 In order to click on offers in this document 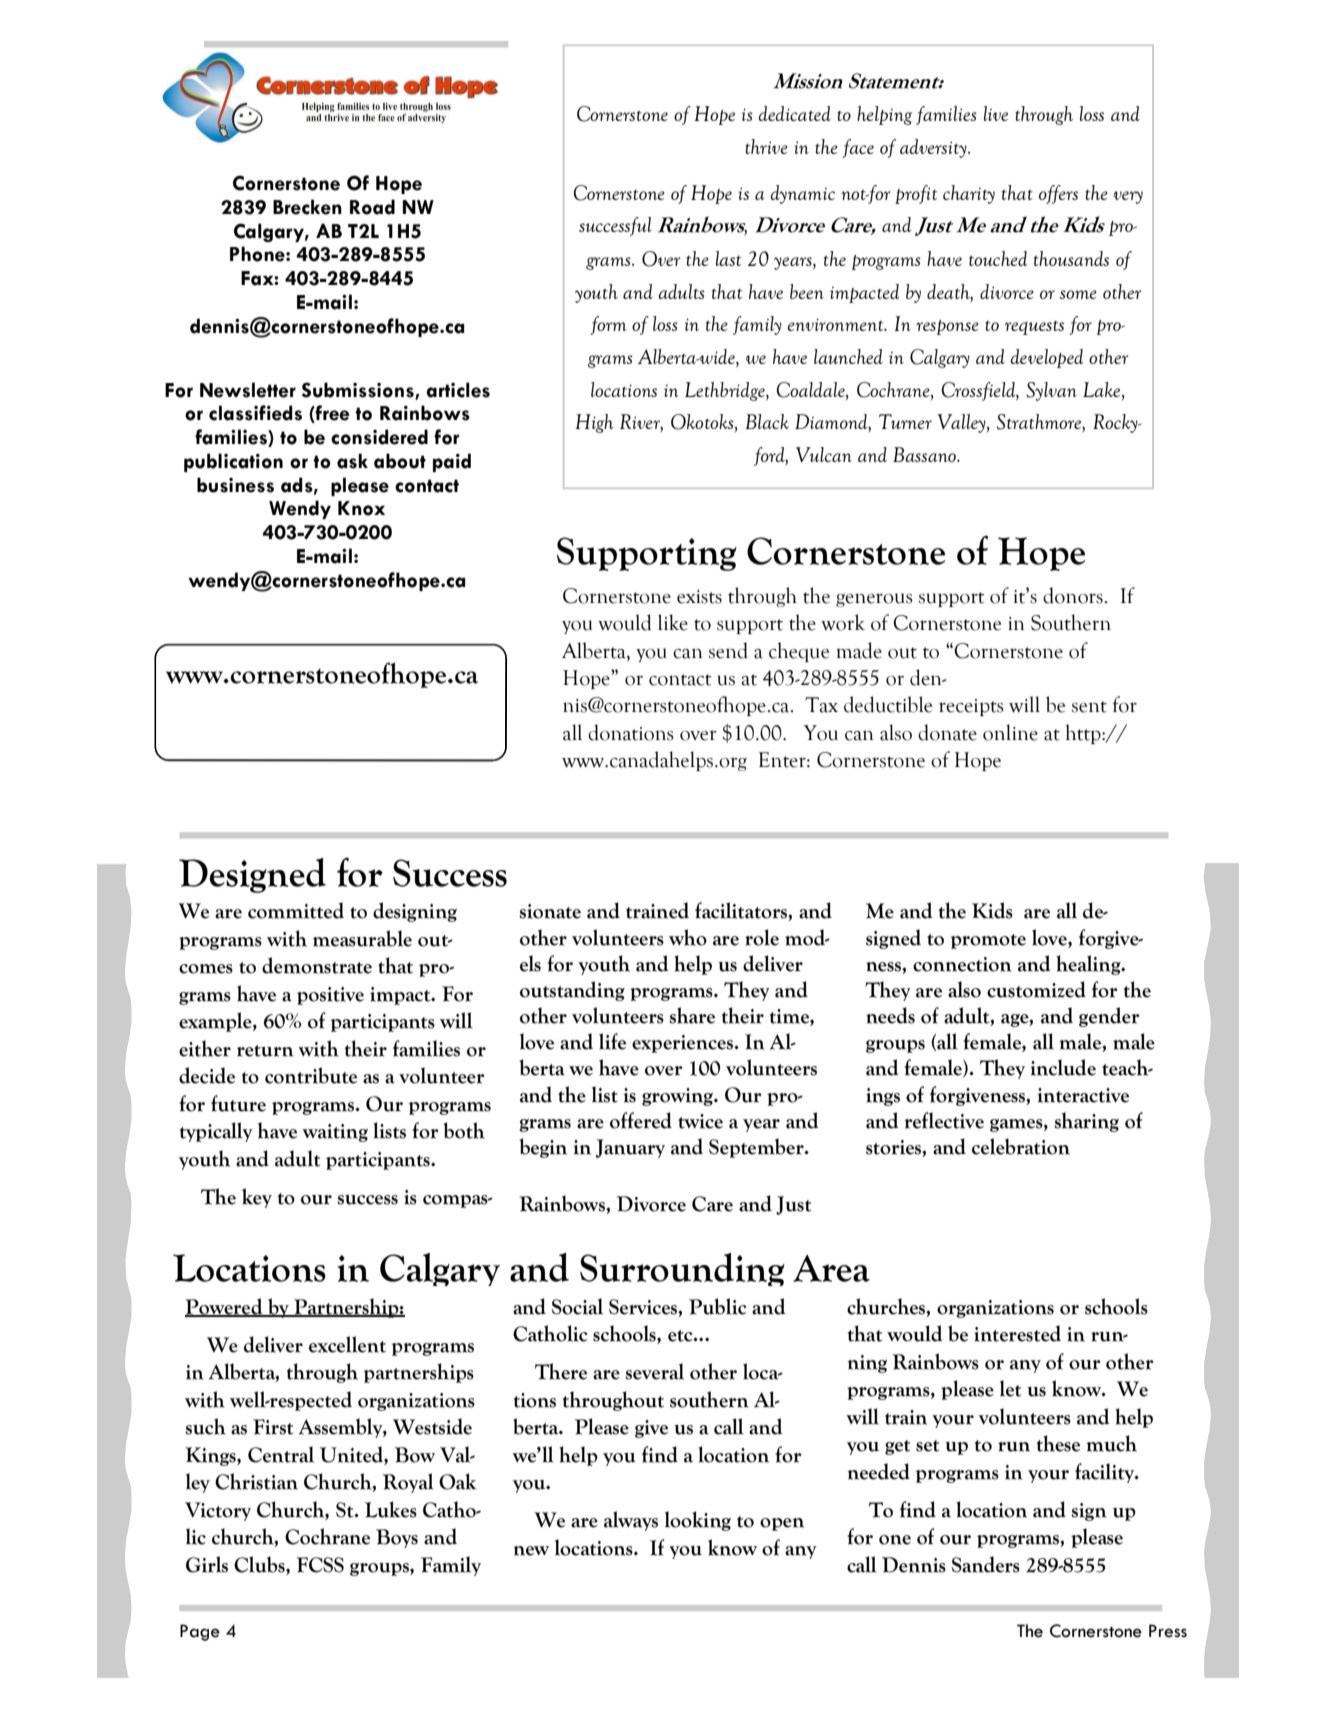, I will do `click(1058, 194)`.
